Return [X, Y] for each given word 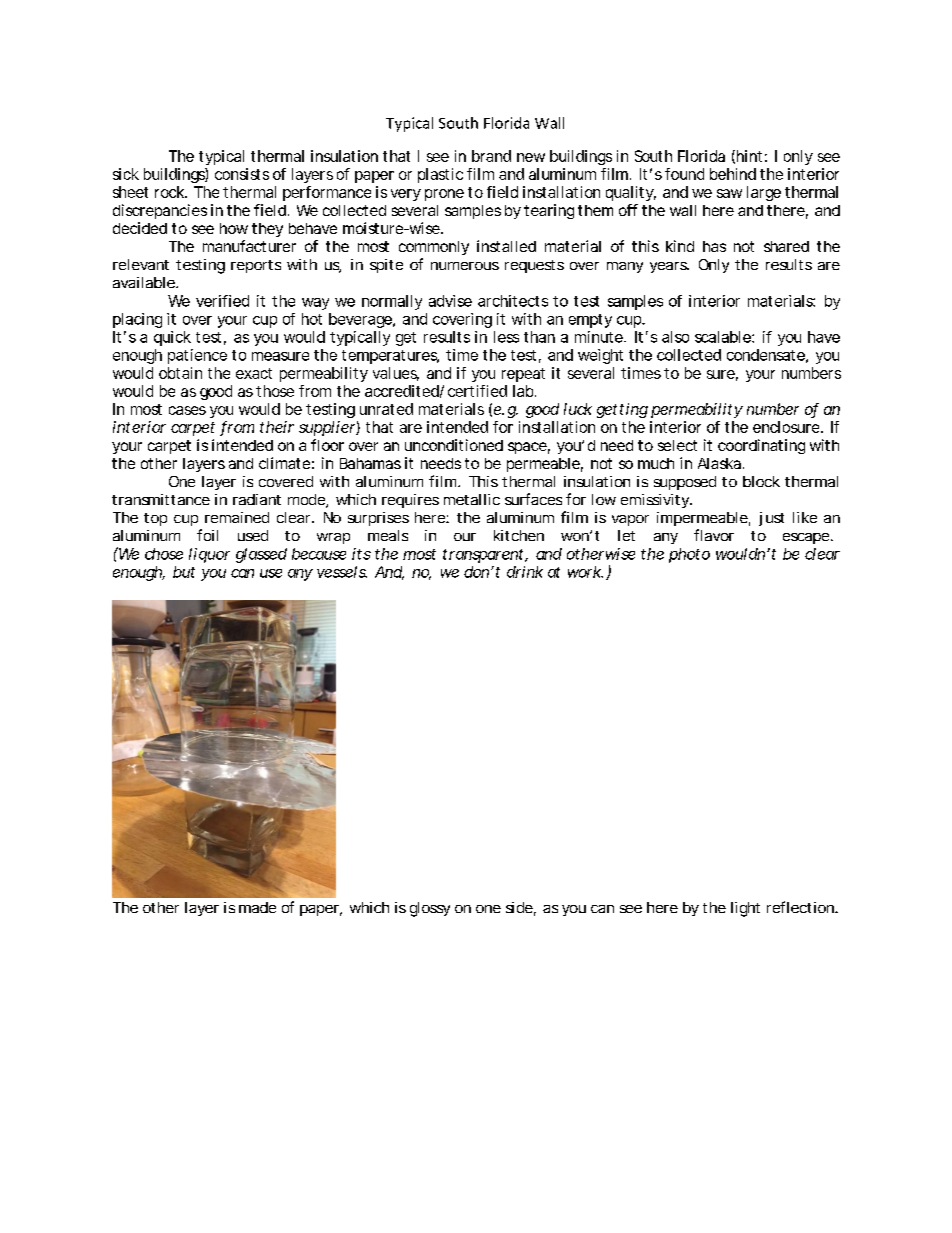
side [519, 907]
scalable [723, 337]
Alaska [719, 463]
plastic [440, 175]
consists [242, 174]
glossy [430, 909]
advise [450, 301]
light [745, 909]
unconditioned [454, 445]
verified [222, 301]
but [184, 572]
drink [525, 572]
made [257, 907]
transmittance [161, 499]
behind [733, 174]
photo [689, 555]
